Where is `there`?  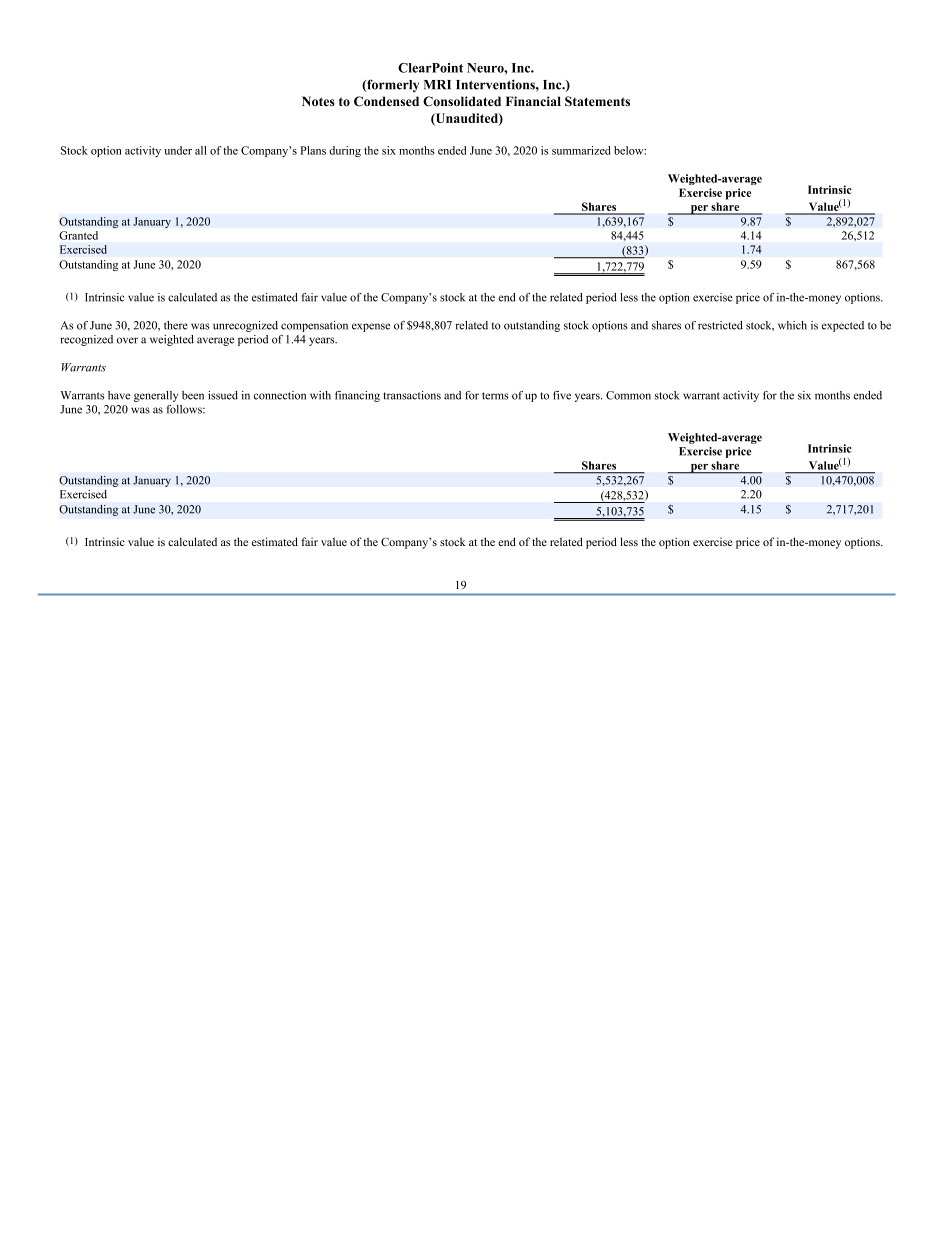
there is located at coordinates (176, 325).
